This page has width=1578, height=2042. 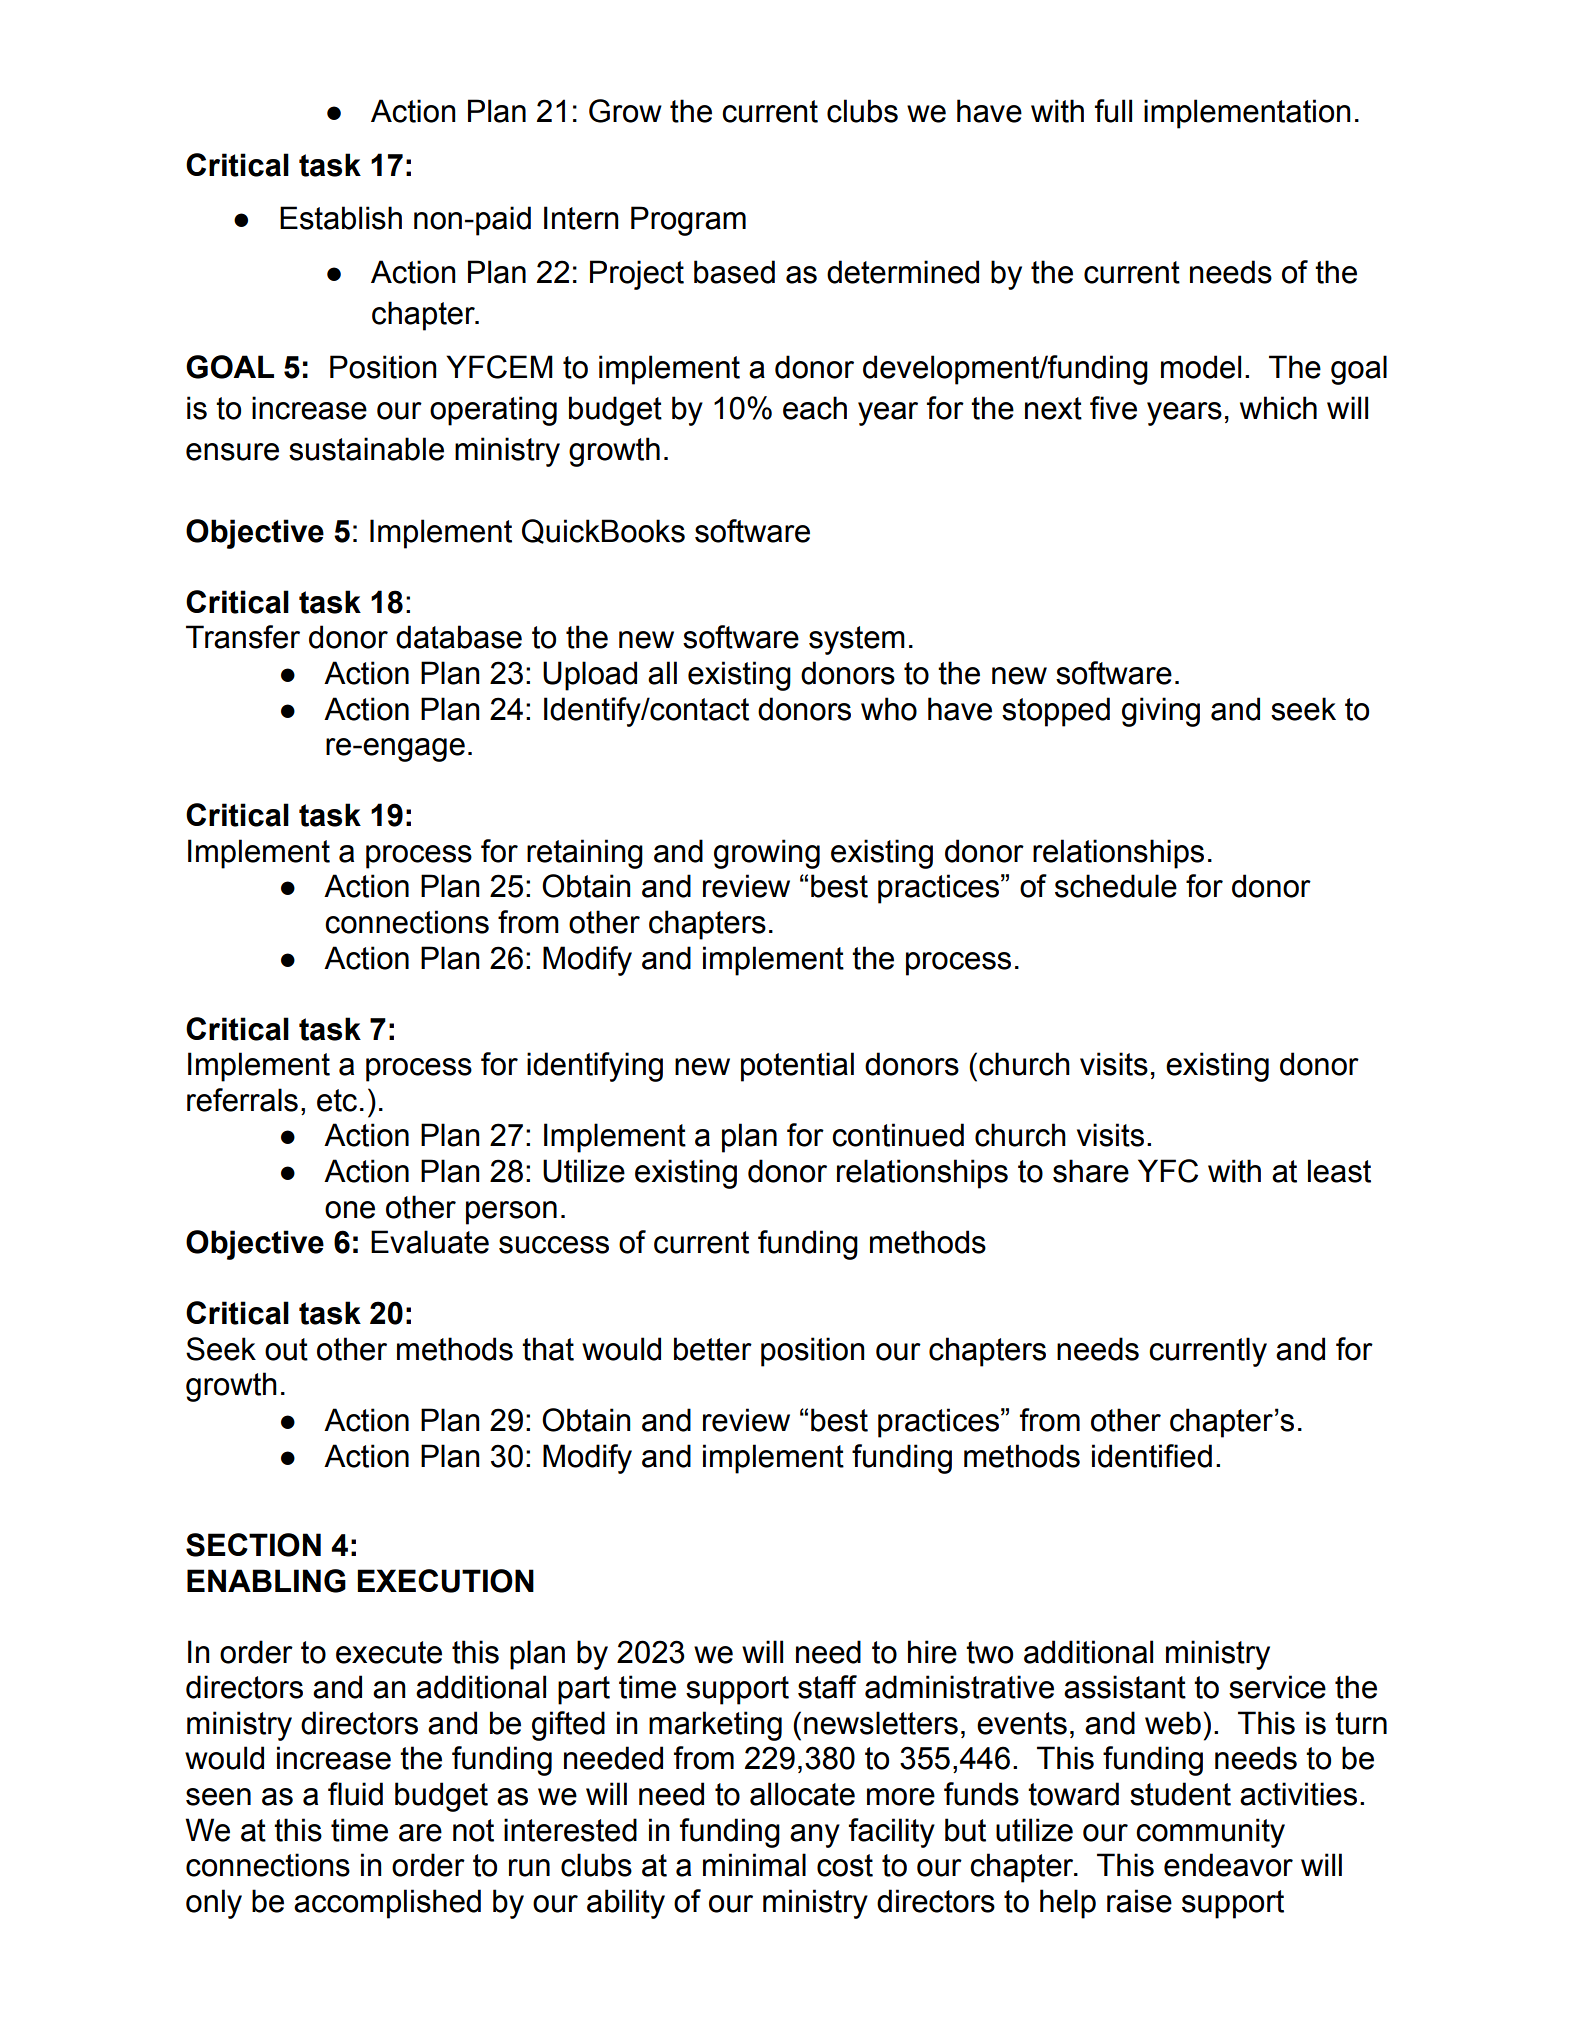 What do you see at coordinates (1113, 111) in the page?
I see `full` at bounding box center [1113, 111].
